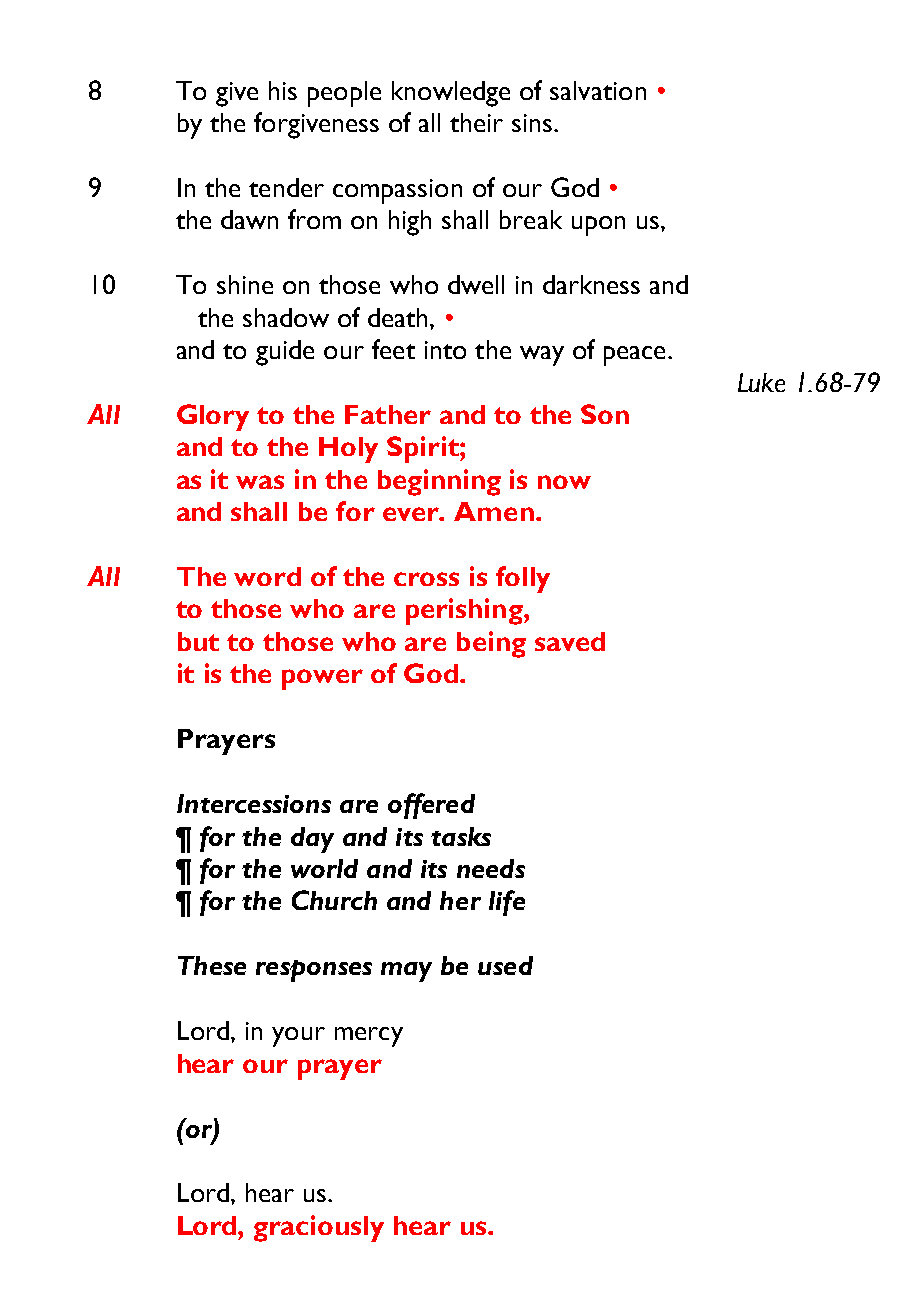 The width and height of the document is (924, 1308). What do you see at coordinates (312, 840) in the document?
I see `day` at bounding box center [312, 840].
